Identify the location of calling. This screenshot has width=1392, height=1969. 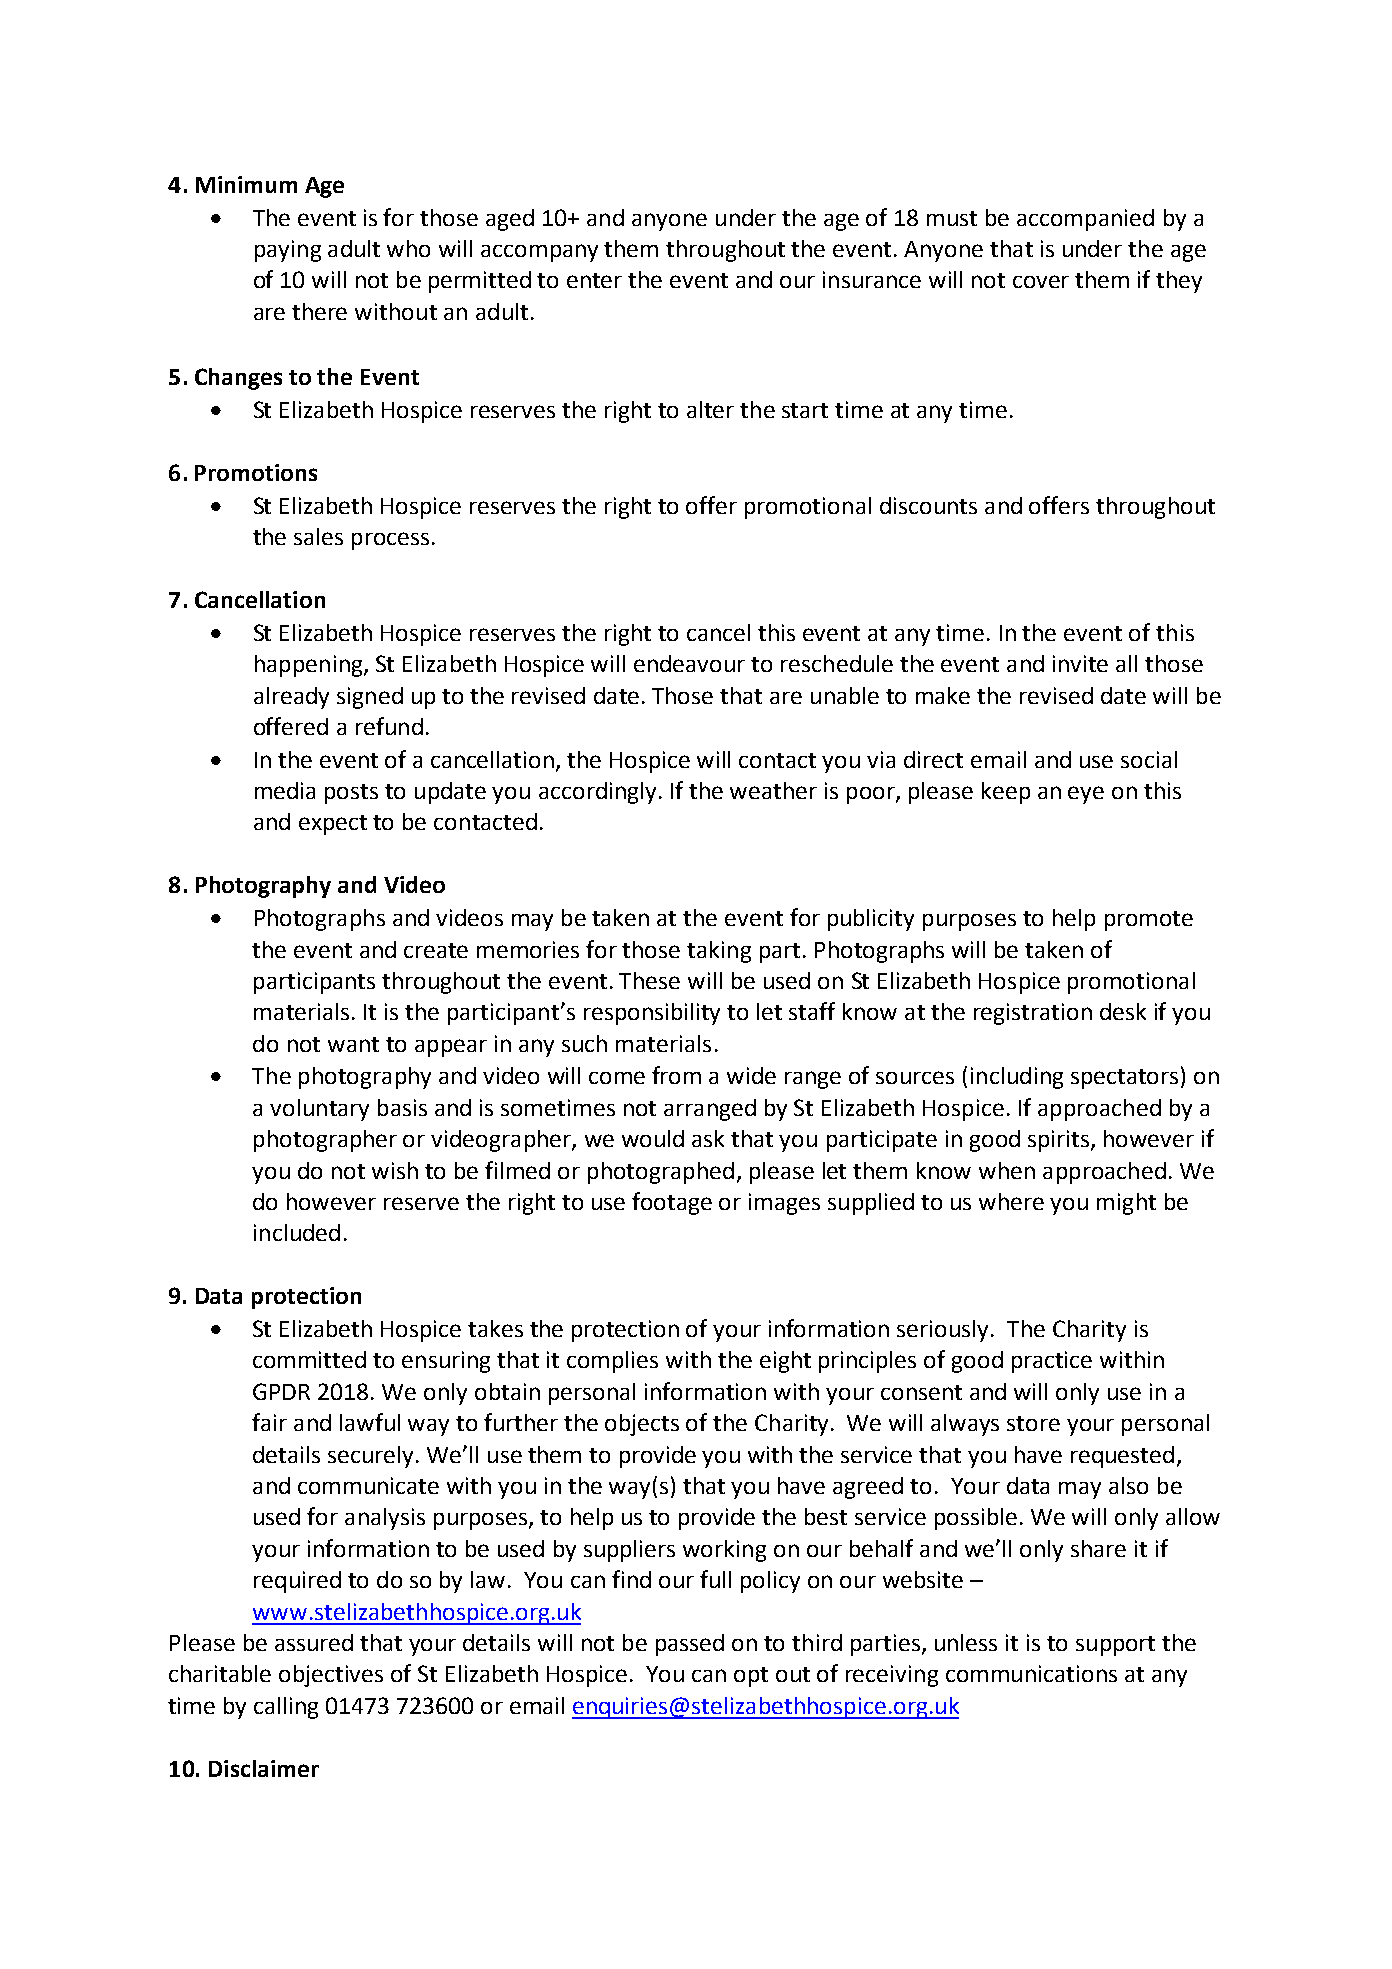
(286, 1708).
